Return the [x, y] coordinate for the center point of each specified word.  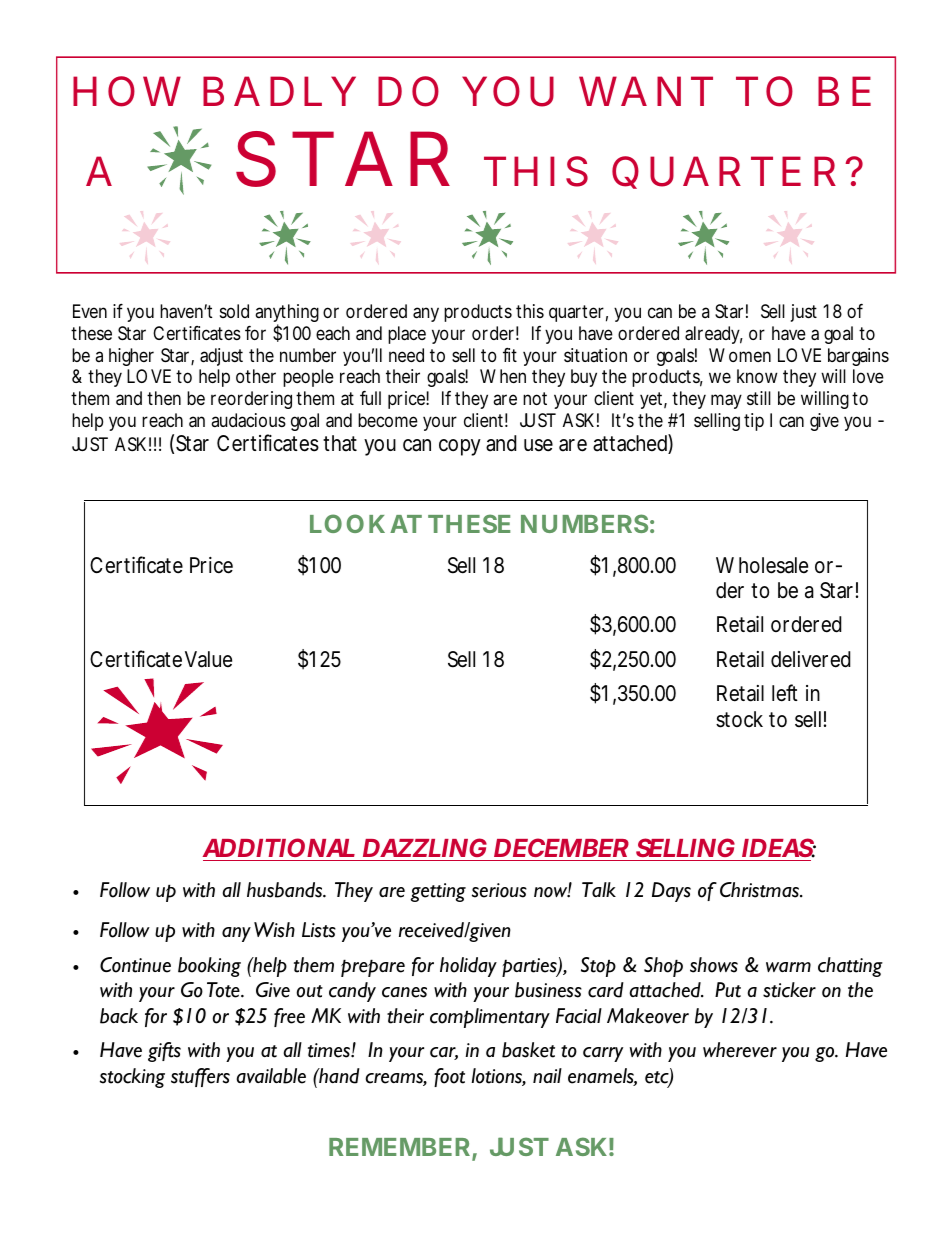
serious [499, 890]
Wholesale [762, 565]
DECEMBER [561, 849]
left [785, 693]
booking [209, 967]
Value [208, 659]
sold [234, 311]
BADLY [279, 91]
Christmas [760, 890]
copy [460, 447]
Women [740, 355]
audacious [248, 420]
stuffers [200, 1077]
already [714, 335]
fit [510, 355]
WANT [646, 91]
